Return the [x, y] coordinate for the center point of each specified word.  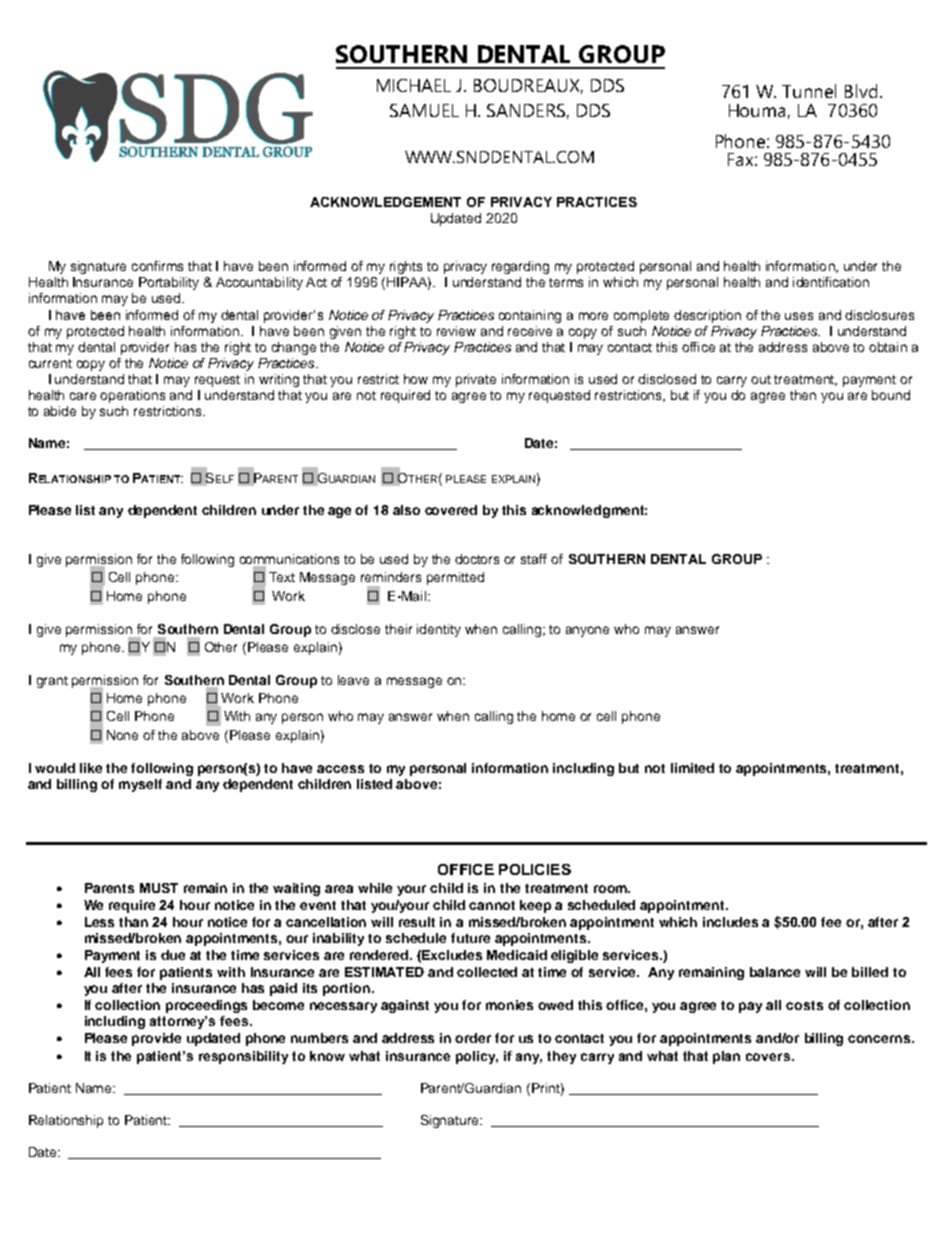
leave [353, 680]
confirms [157, 266]
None [122, 735]
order [473, 1038]
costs [804, 1005]
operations [132, 396]
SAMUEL [424, 110]
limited [692, 768]
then [803, 395]
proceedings [206, 1006]
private [476, 380]
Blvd [861, 91]
